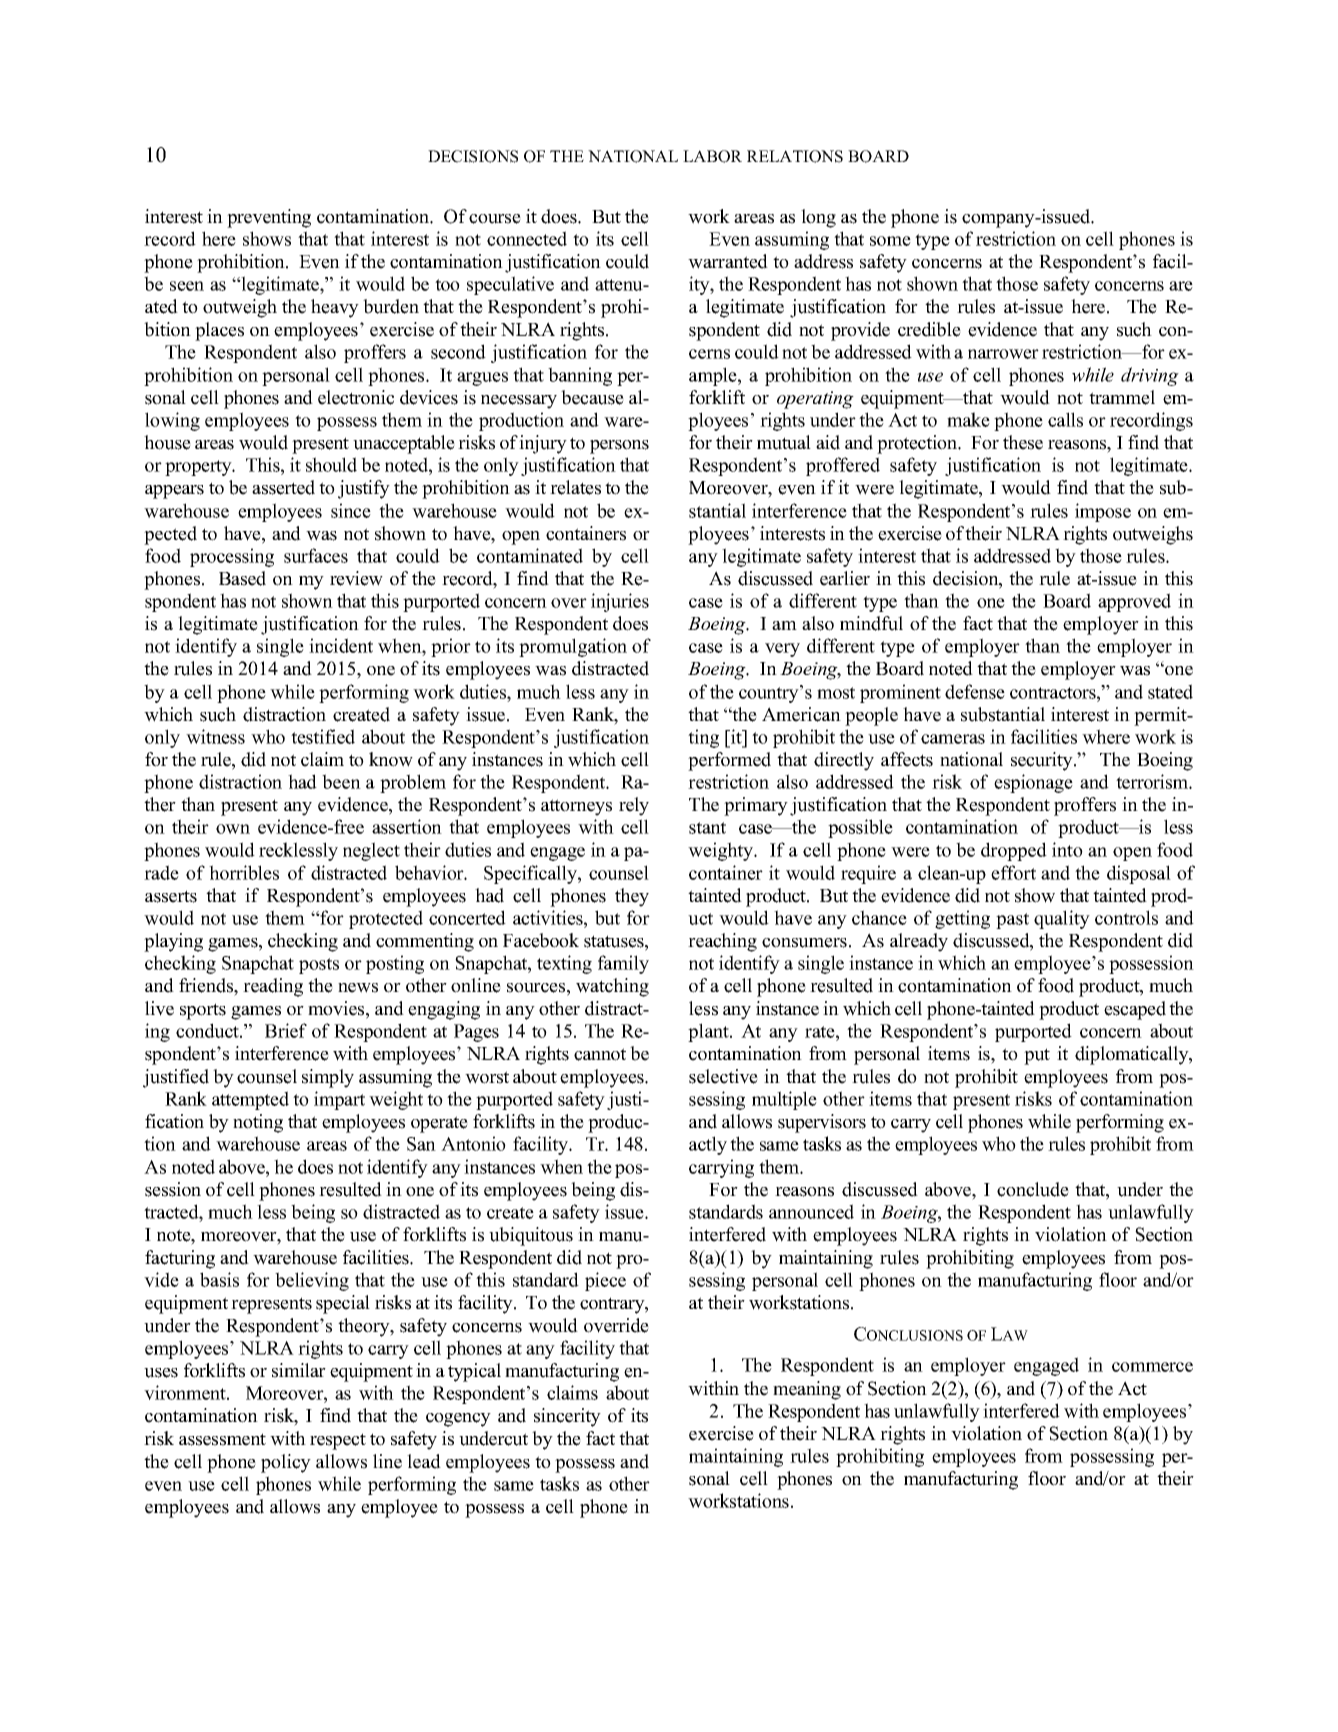 This screenshot has width=1338, height=1732. Describe the element at coordinates (890, 241) in the screenshot. I see `some` at that location.
